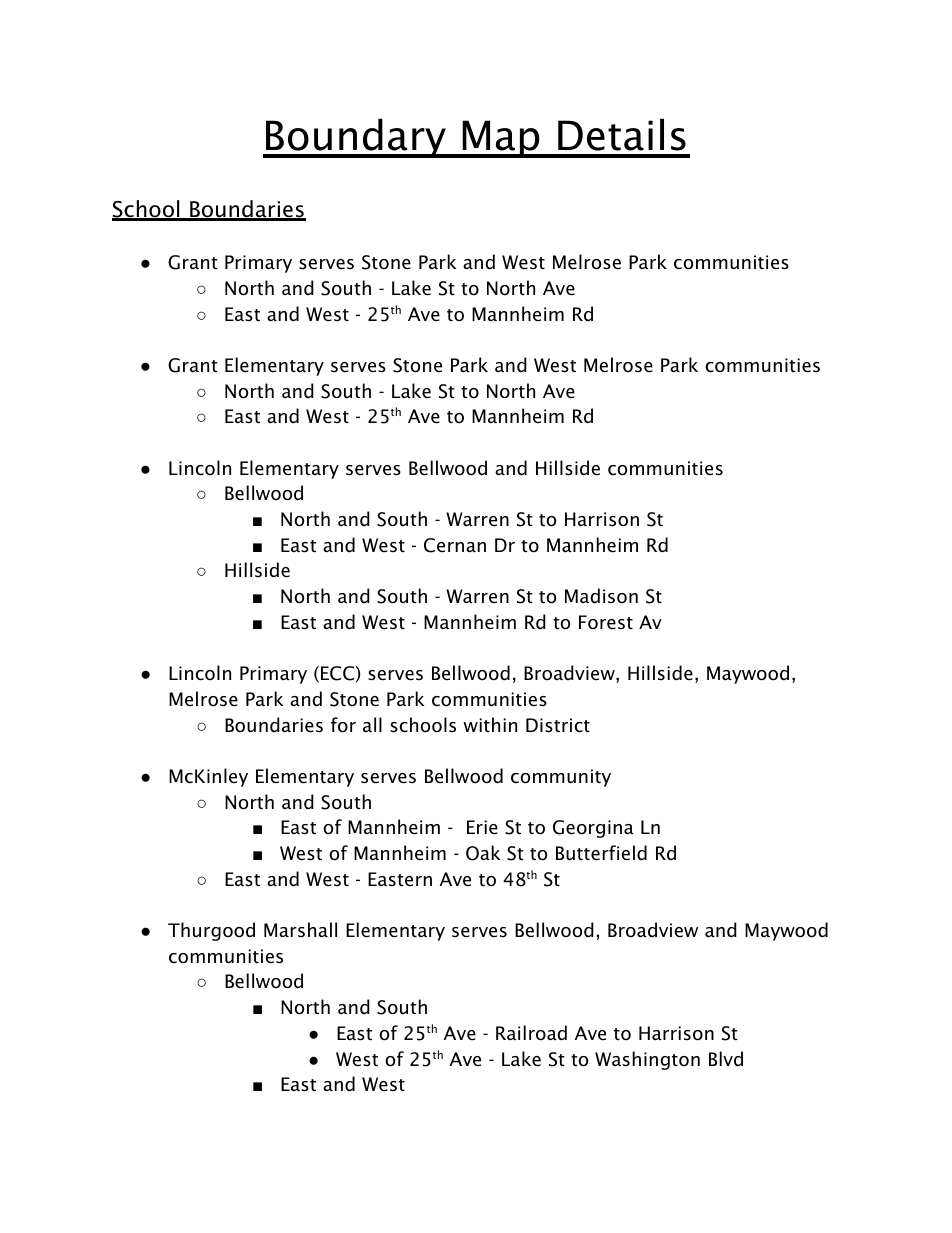  Describe the element at coordinates (593, 829) in the screenshot. I see `Georgina` at that location.
